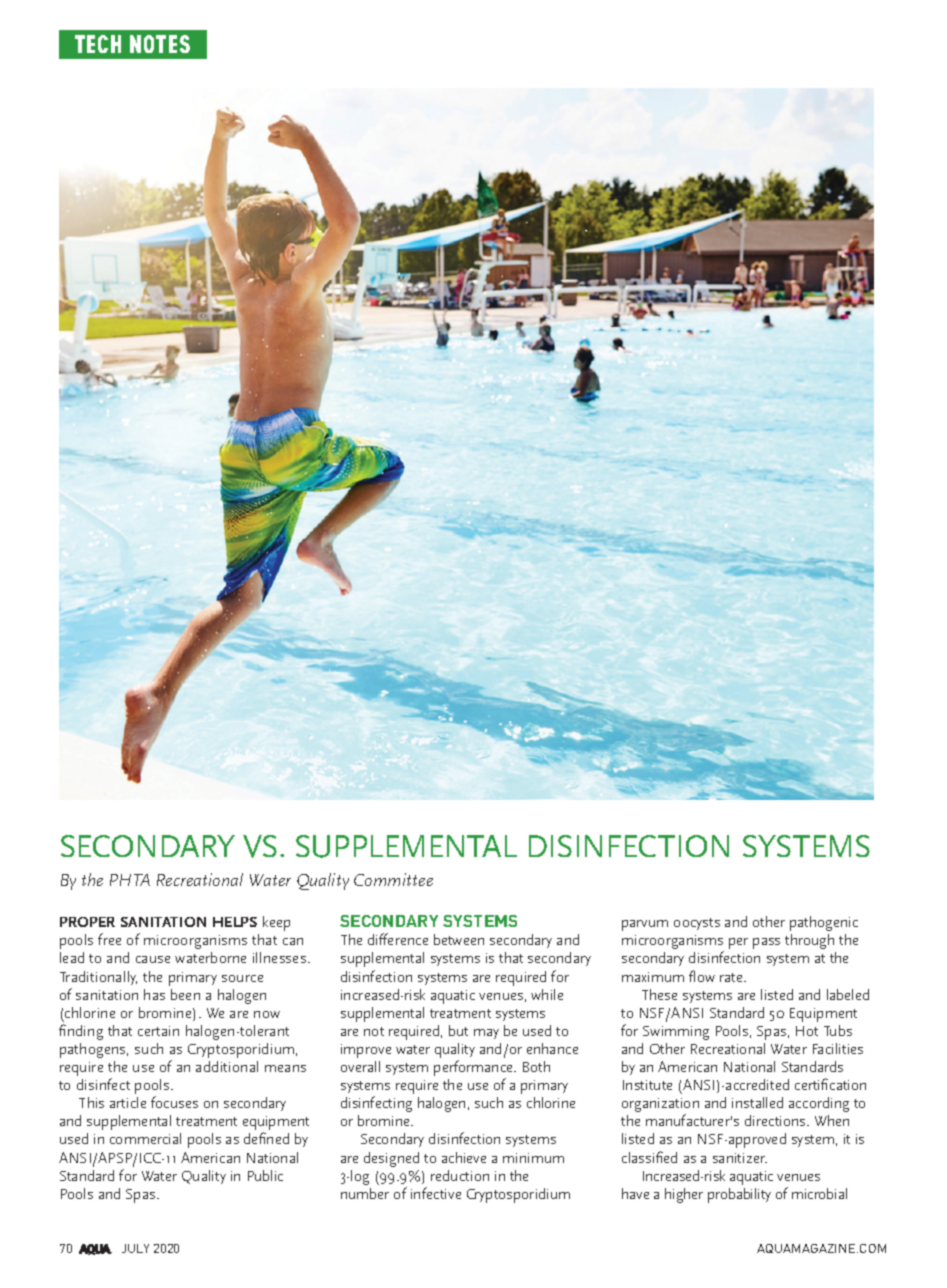 The image size is (947, 1288). I want to click on JULY, so click(135, 1248).
